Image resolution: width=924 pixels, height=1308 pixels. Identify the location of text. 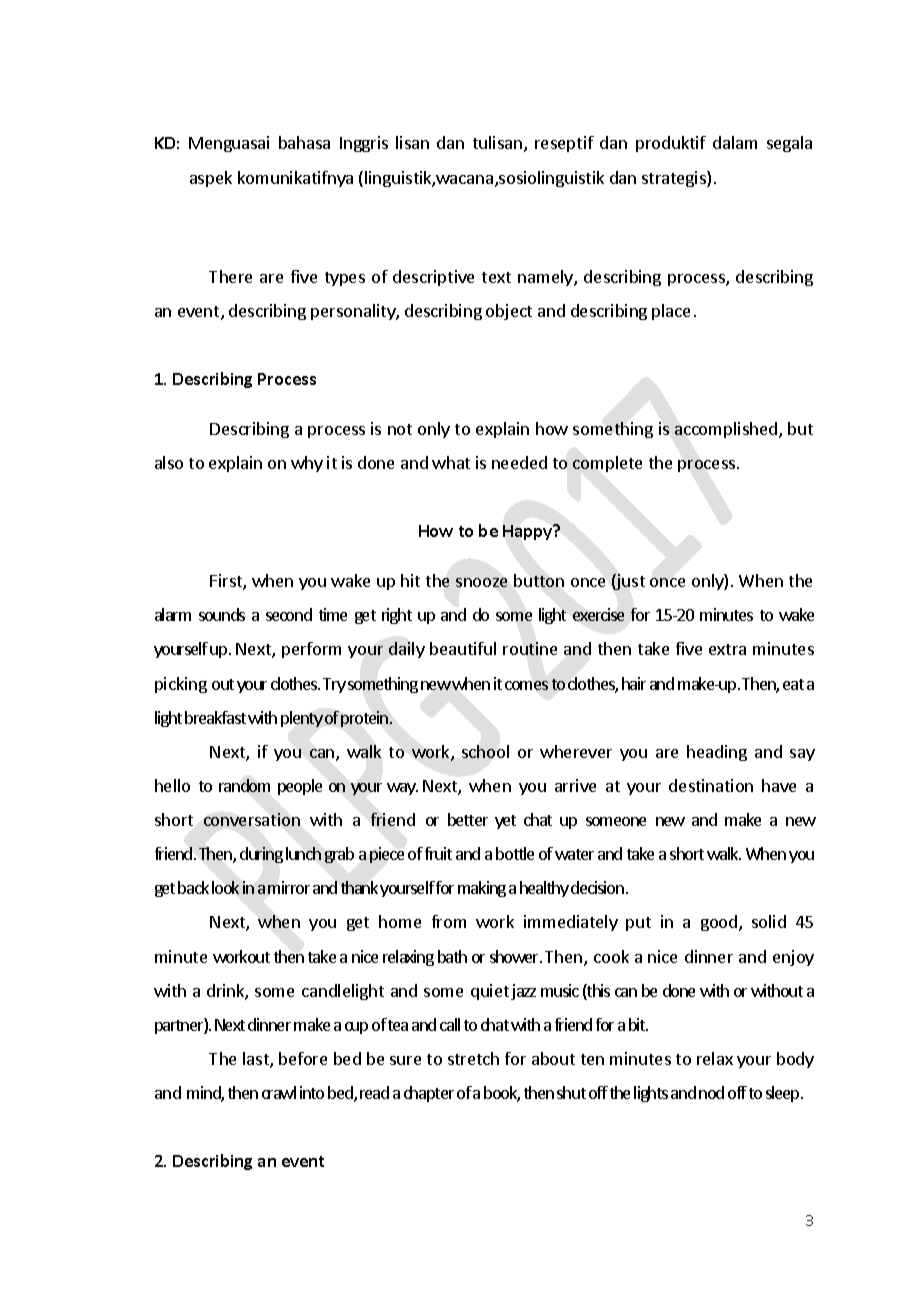
(496, 277).
